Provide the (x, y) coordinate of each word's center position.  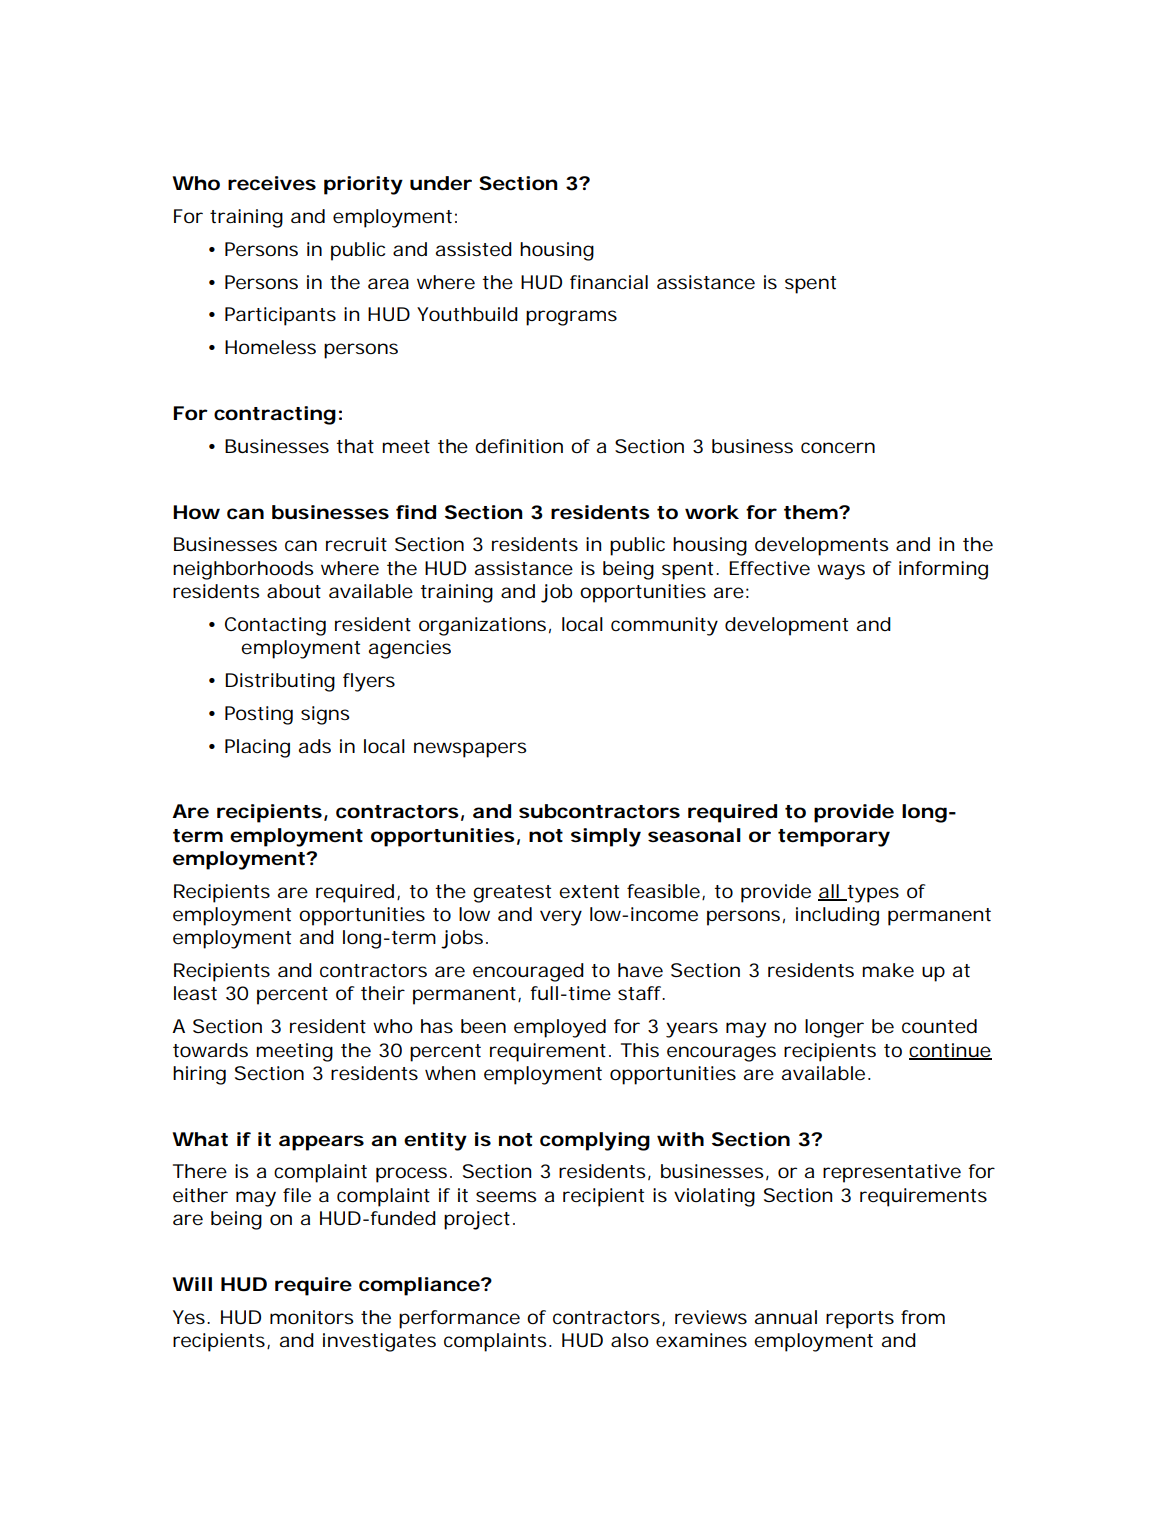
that (355, 446)
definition (519, 446)
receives (272, 183)
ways (841, 572)
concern (838, 447)
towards (210, 1050)
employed (560, 1028)
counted (939, 1026)
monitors (312, 1317)
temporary (834, 838)
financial (609, 282)
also (630, 1340)
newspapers (470, 750)
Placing (257, 748)
